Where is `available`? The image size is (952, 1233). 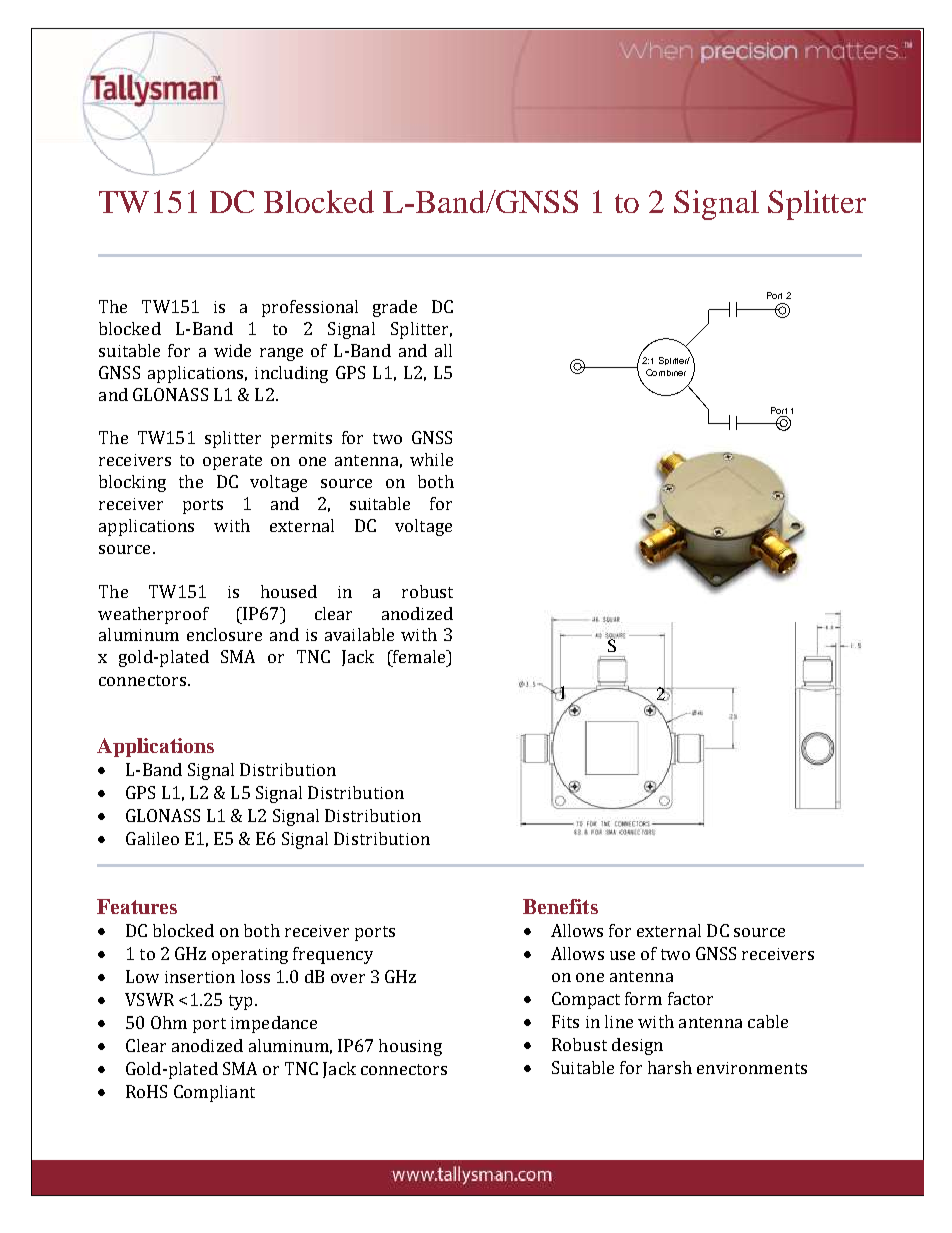 available is located at coordinates (359, 634).
